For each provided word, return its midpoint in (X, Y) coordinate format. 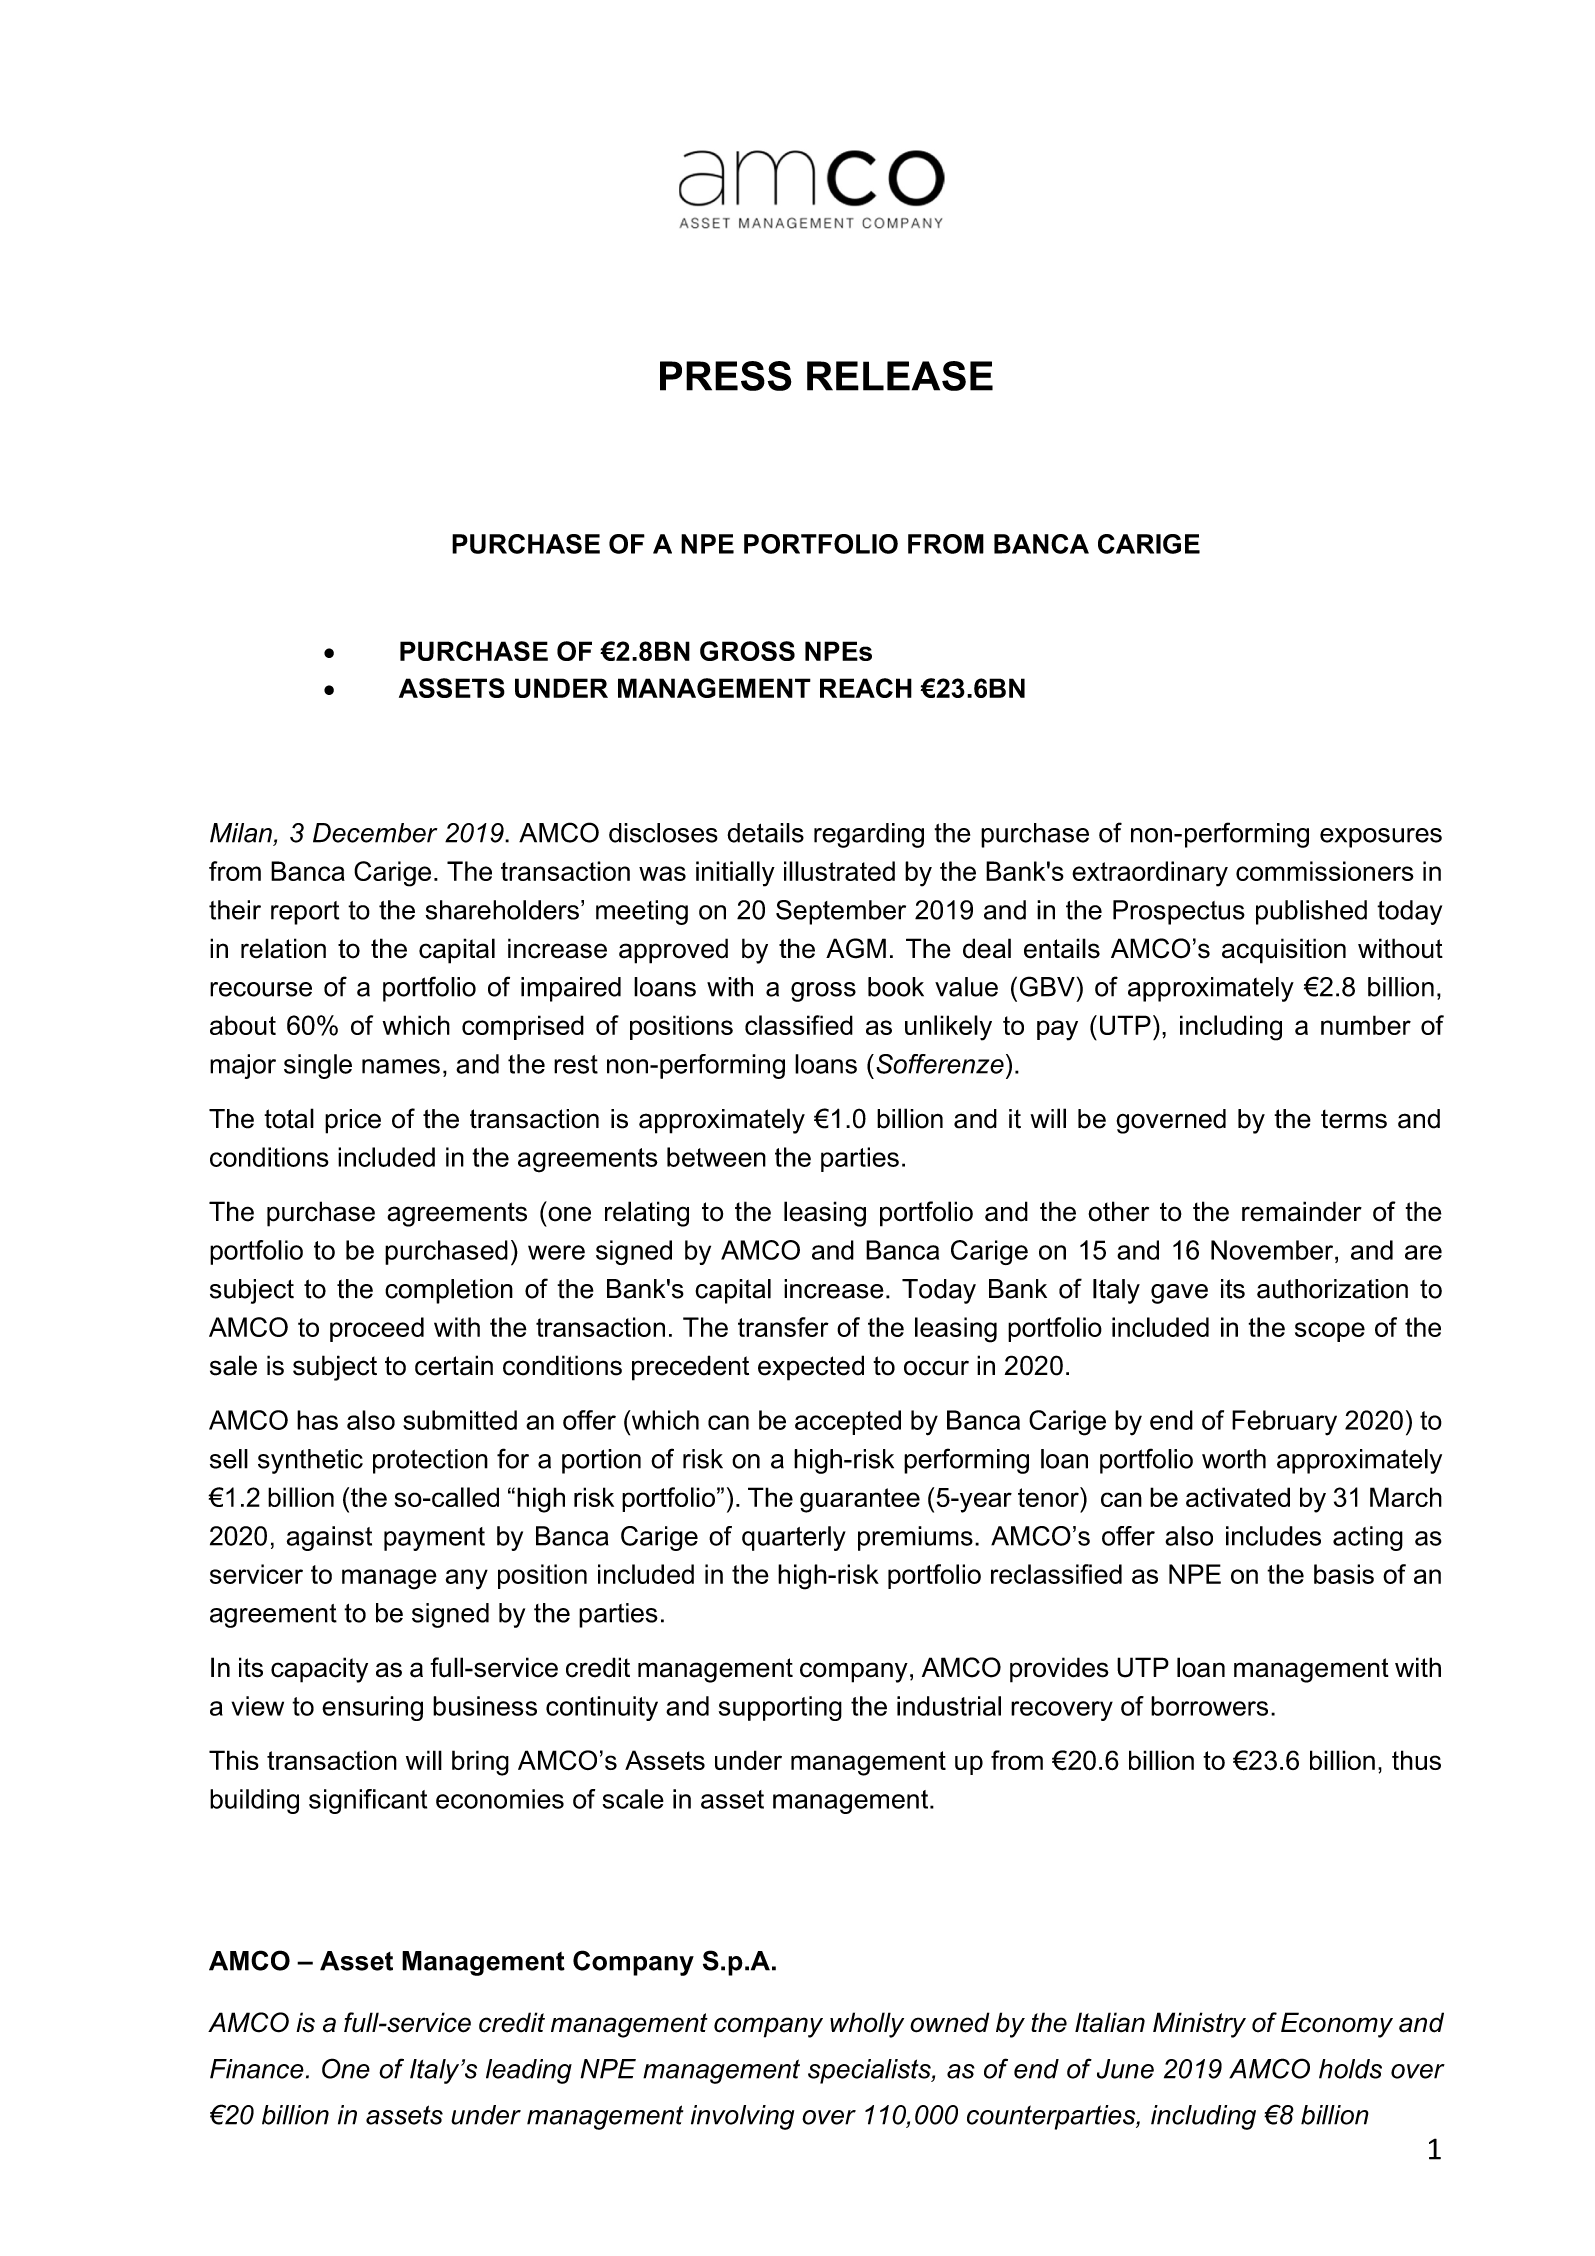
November (1273, 1250)
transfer (783, 1327)
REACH (866, 688)
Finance (257, 2069)
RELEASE (900, 376)
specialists (870, 2071)
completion (449, 1291)
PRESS (726, 376)
